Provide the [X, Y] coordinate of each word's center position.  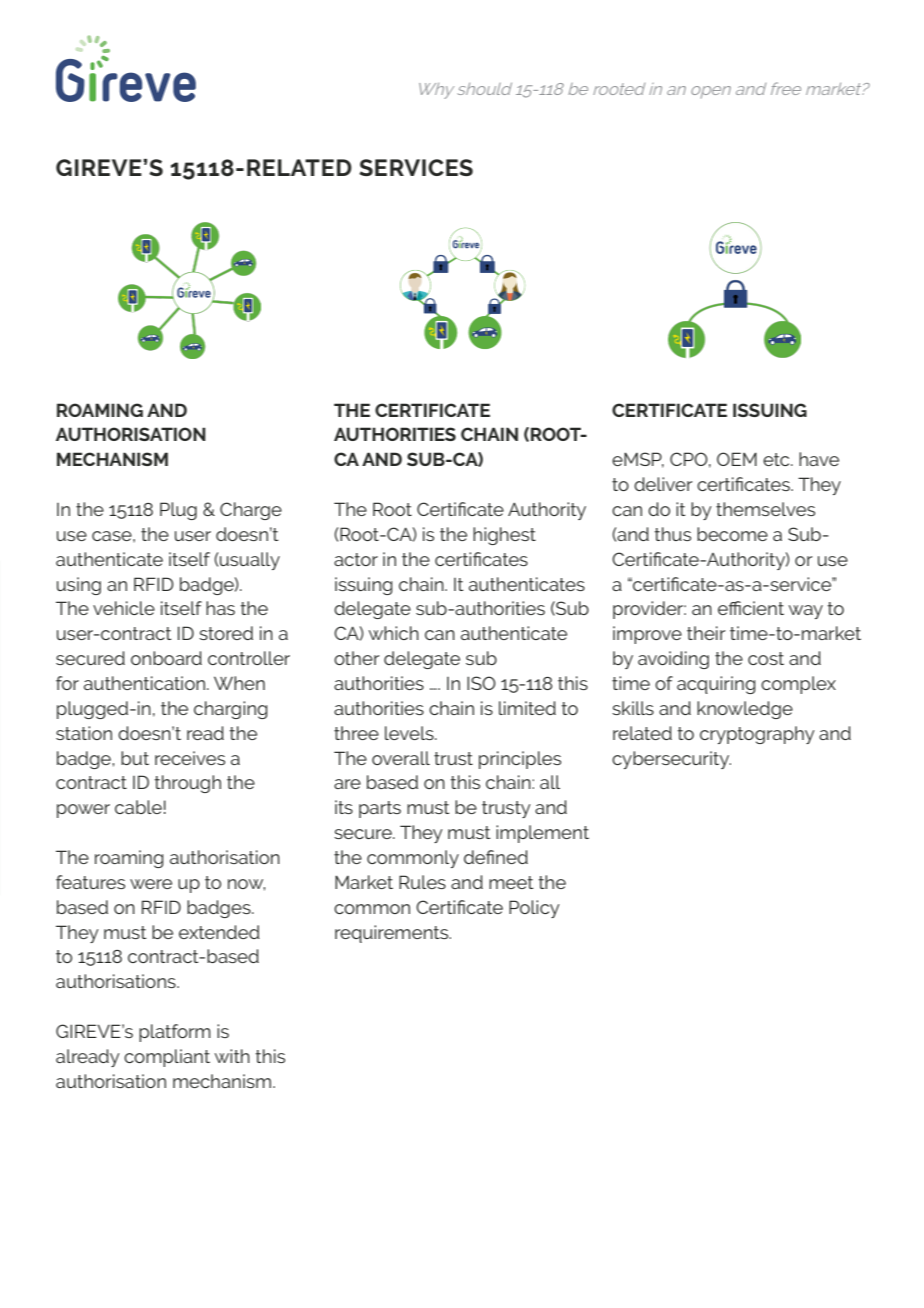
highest [504, 536]
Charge [251, 511]
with [232, 1056]
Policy [534, 909]
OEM [737, 459]
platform [175, 1033]
